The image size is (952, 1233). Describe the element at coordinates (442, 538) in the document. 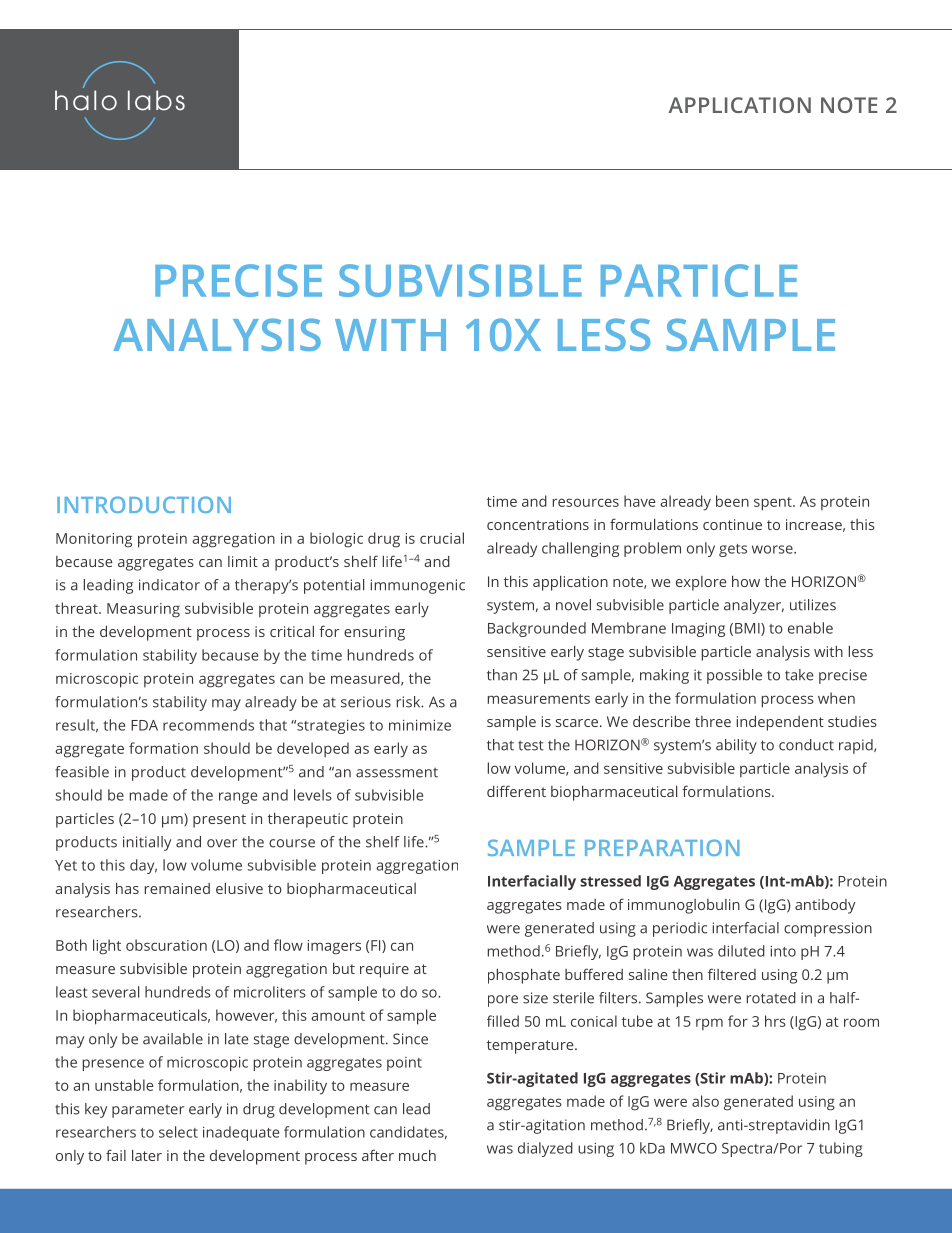

I see `crucial` at that location.
